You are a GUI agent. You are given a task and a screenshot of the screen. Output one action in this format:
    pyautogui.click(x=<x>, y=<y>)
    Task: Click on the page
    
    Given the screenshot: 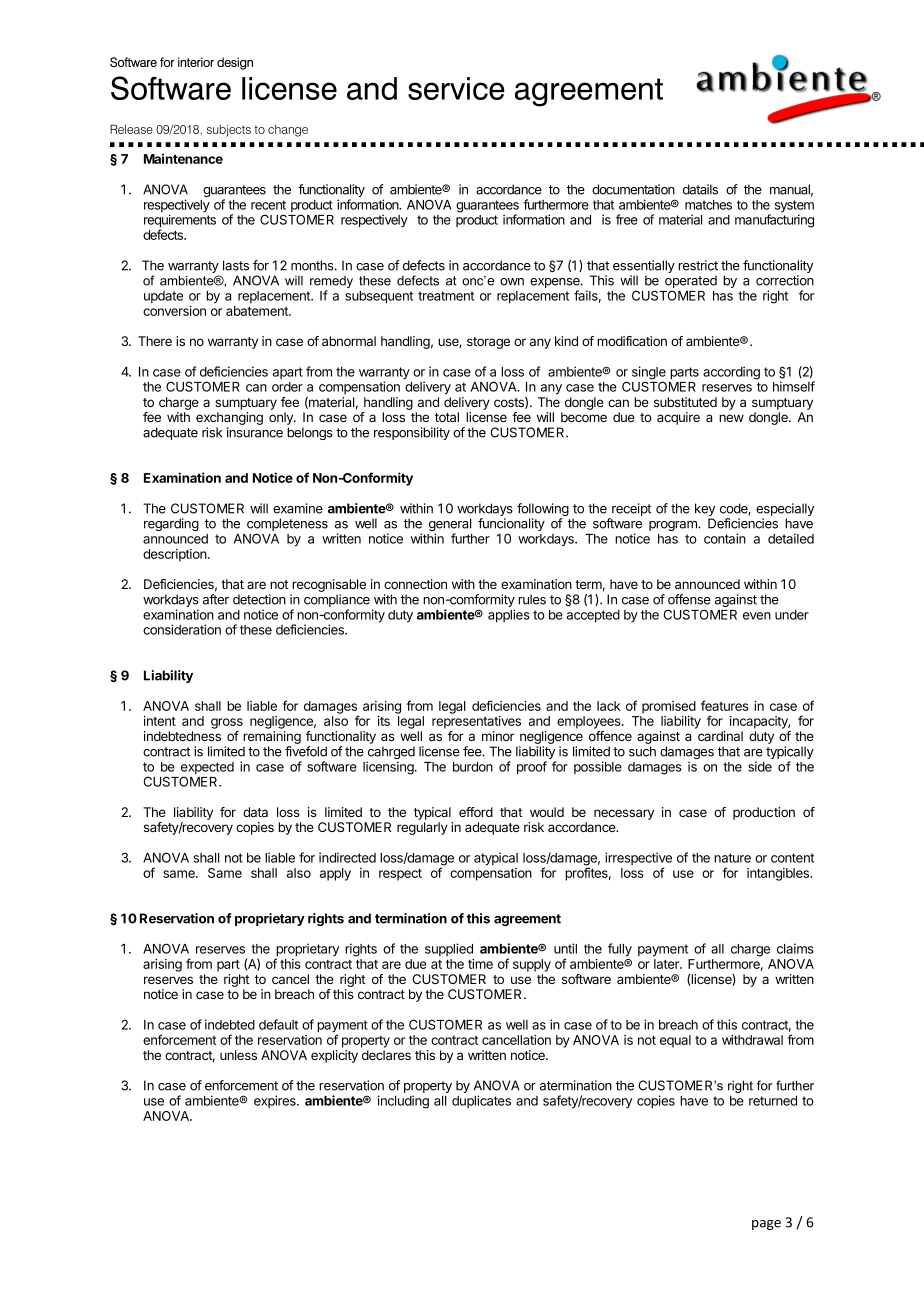 What is the action you would take?
    pyautogui.click(x=766, y=1225)
